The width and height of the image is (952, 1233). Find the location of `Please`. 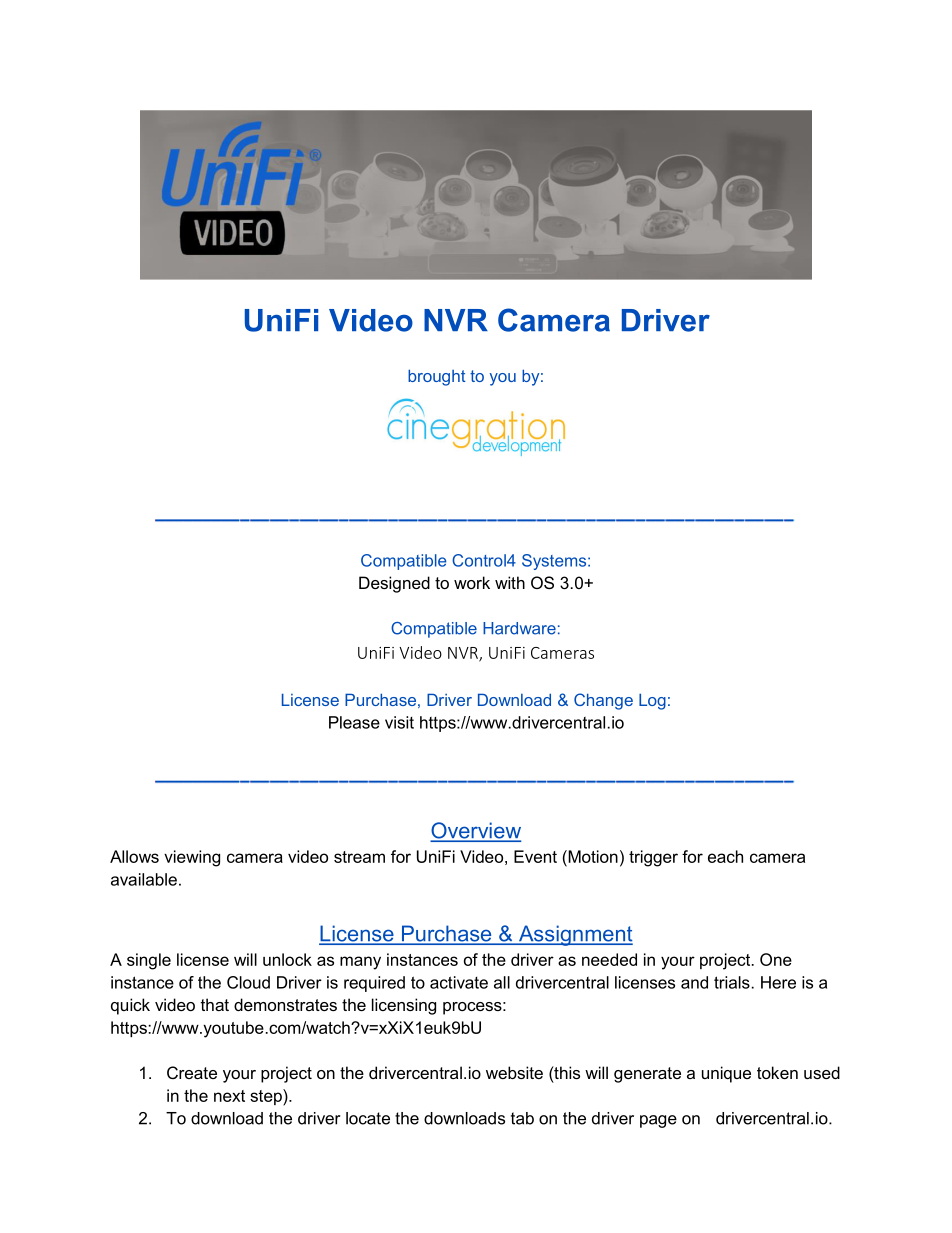

Please is located at coordinates (354, 722).
